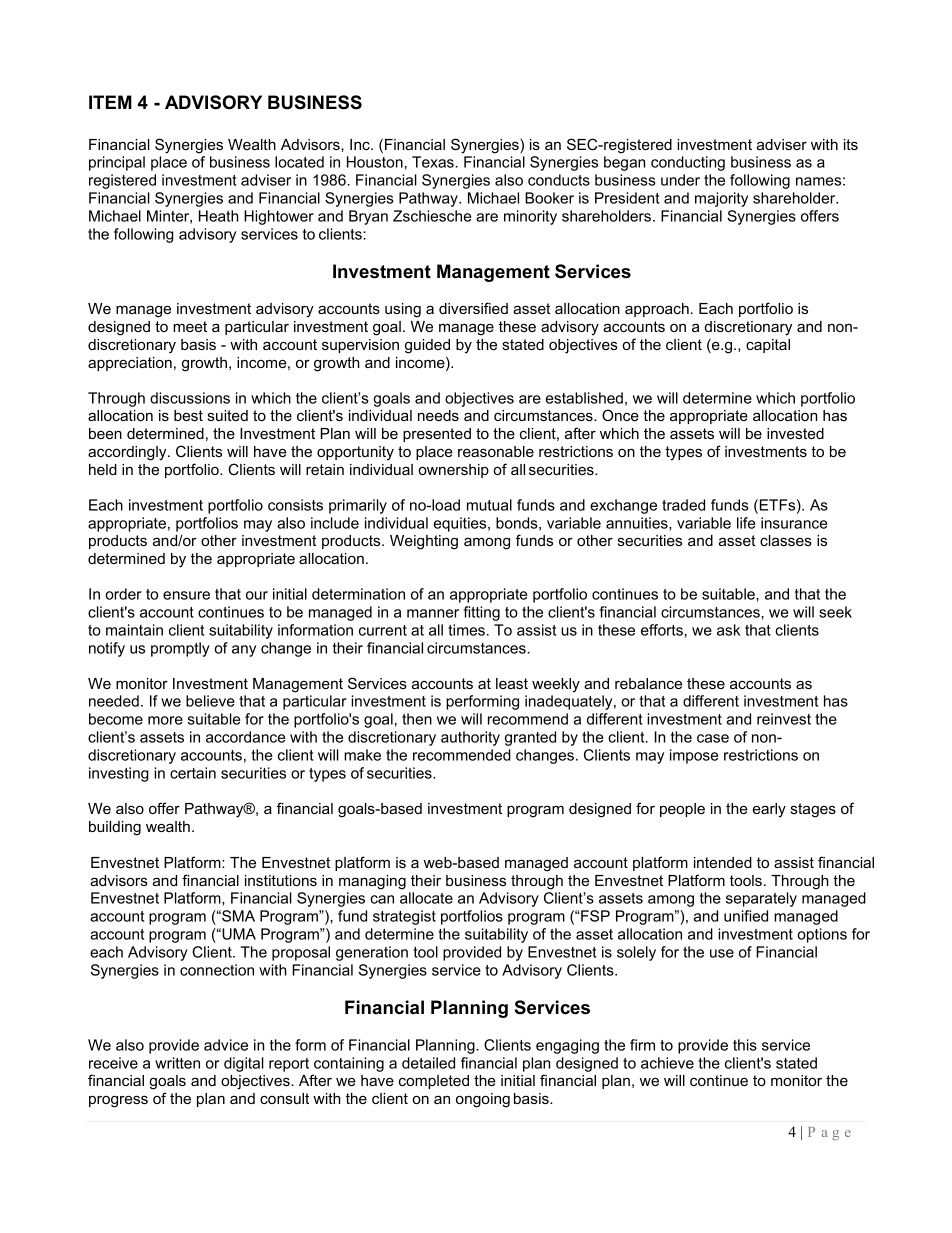  I want to click on this, so click(745, 1045).
